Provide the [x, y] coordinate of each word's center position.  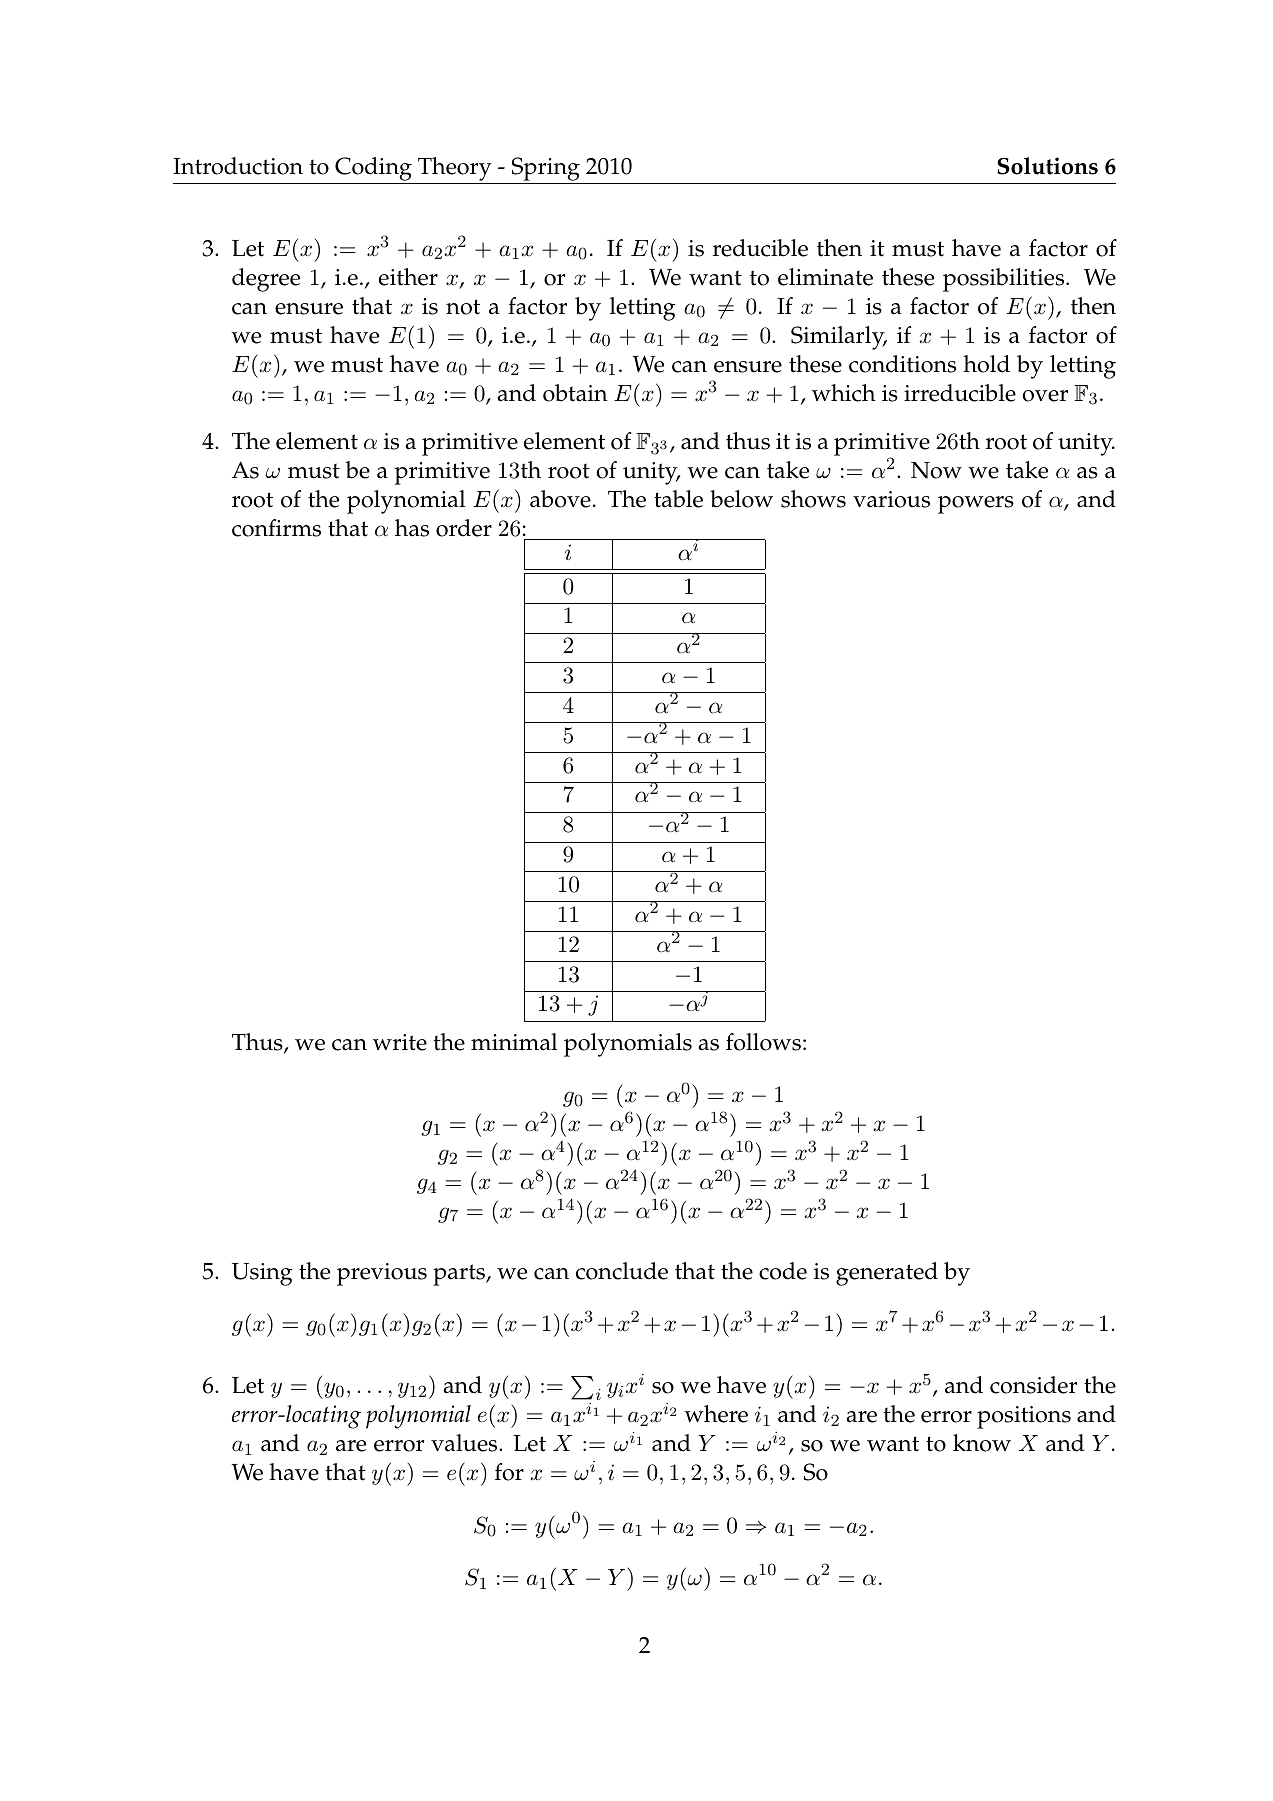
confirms [276, 528]
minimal [514, 1042]
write [400, 1042]
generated [887, 1274]
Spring [546, 169]
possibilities [1005, 280]
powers [976, 505]
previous [382, 1274]
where [716, 1414]
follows [763, 1042]
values [465, 1443]
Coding [373, 169]
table [678, 499]
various [891, 499]
